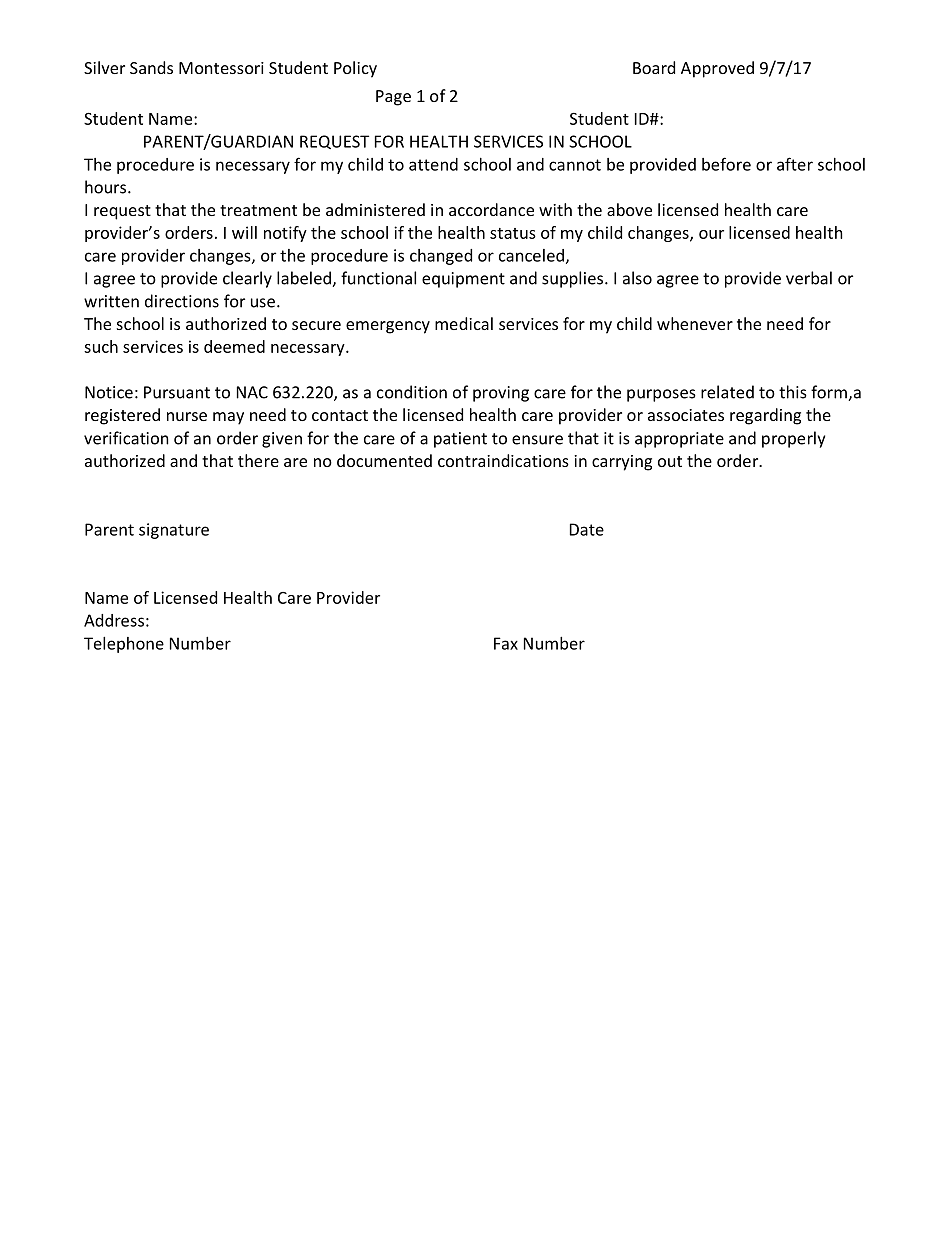 The width and height of the screenshot is (952, 1233). Describe the element at coordinates (506, 643) in the screenshot. I see `Fax` at that location.
